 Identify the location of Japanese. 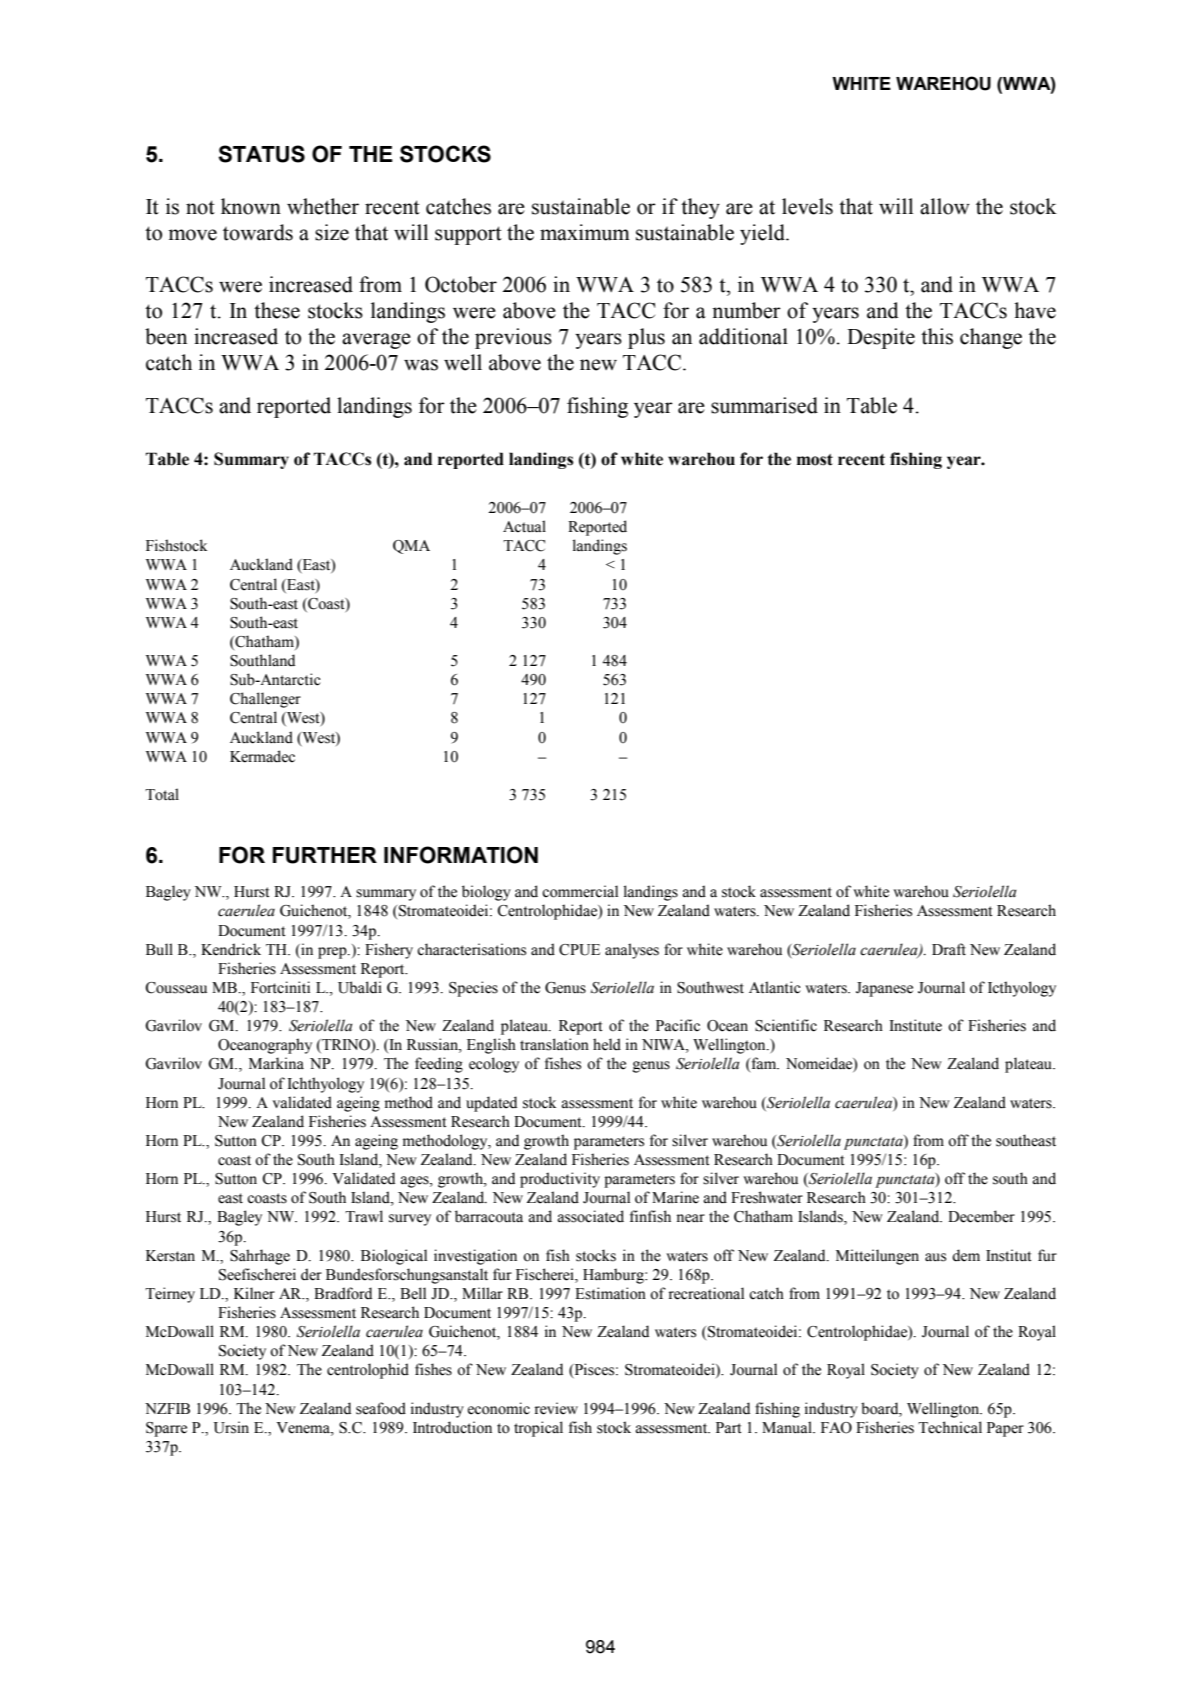
(884, 989).
